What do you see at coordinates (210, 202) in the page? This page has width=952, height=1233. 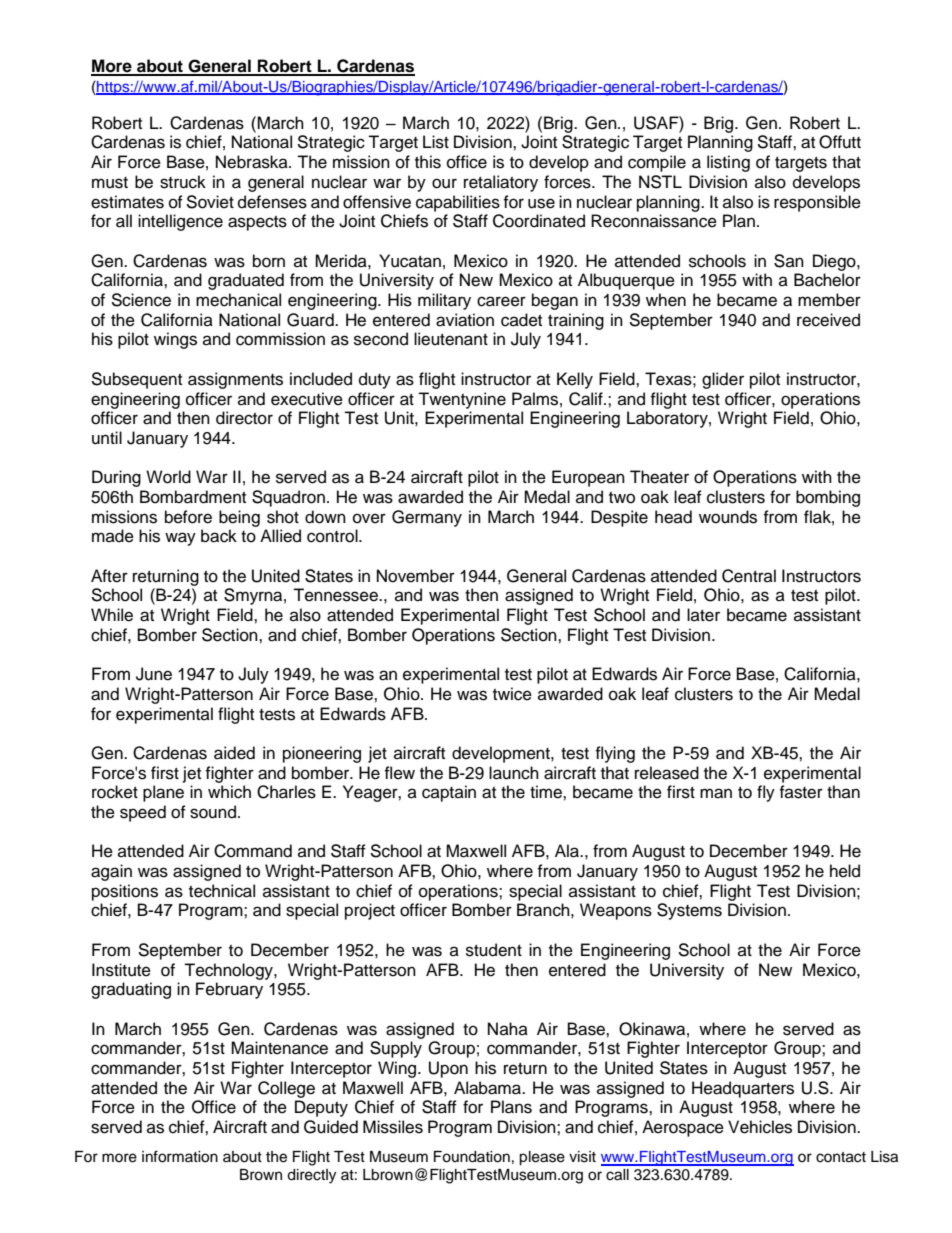 I see `Soviet` at bounding box center [210, 202].
